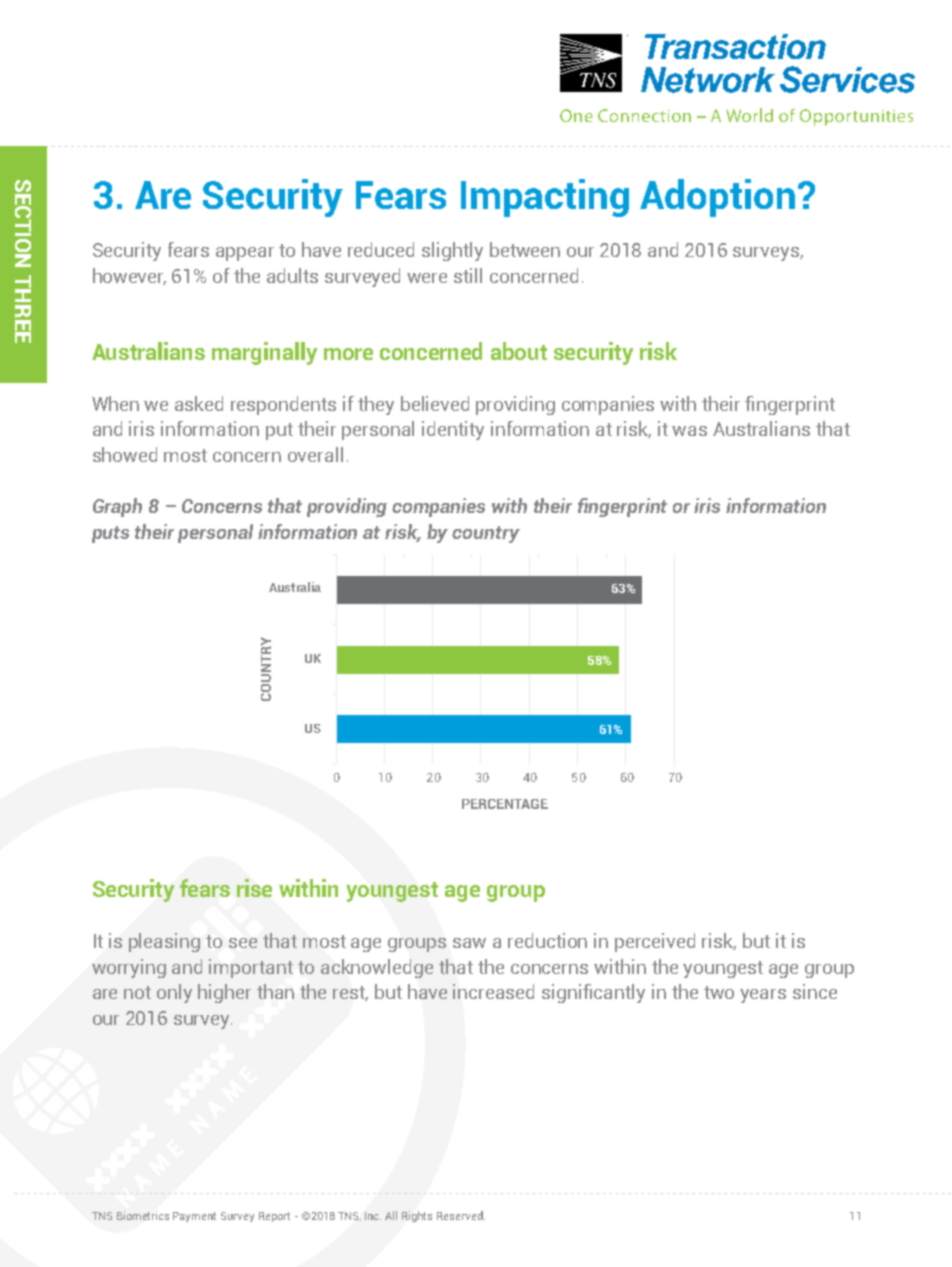 The image size is (952, 1267). Describe the element at coordinates (194, 1217) in the page. I see `Payment` at that location.
